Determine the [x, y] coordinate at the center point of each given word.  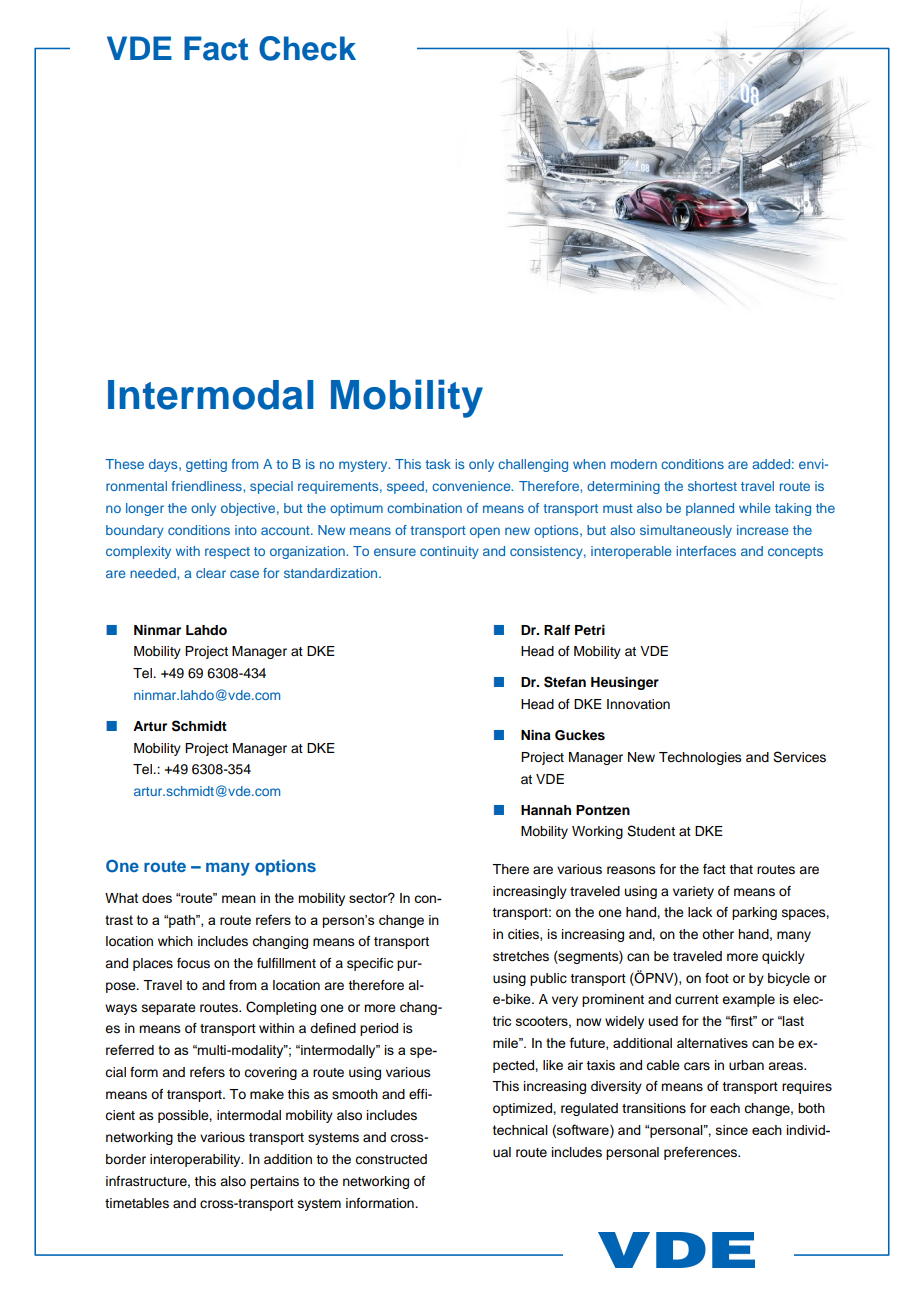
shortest [712, 486]
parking [754, 913]
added [771, 464]
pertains [274, 1182]
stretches [521, 956]
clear [211, 573]
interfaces [706, 551]
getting [206, 465]
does [157, 898]
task [438, 464]
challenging [533, 465]
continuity [449, 552]
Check [307, 48]
